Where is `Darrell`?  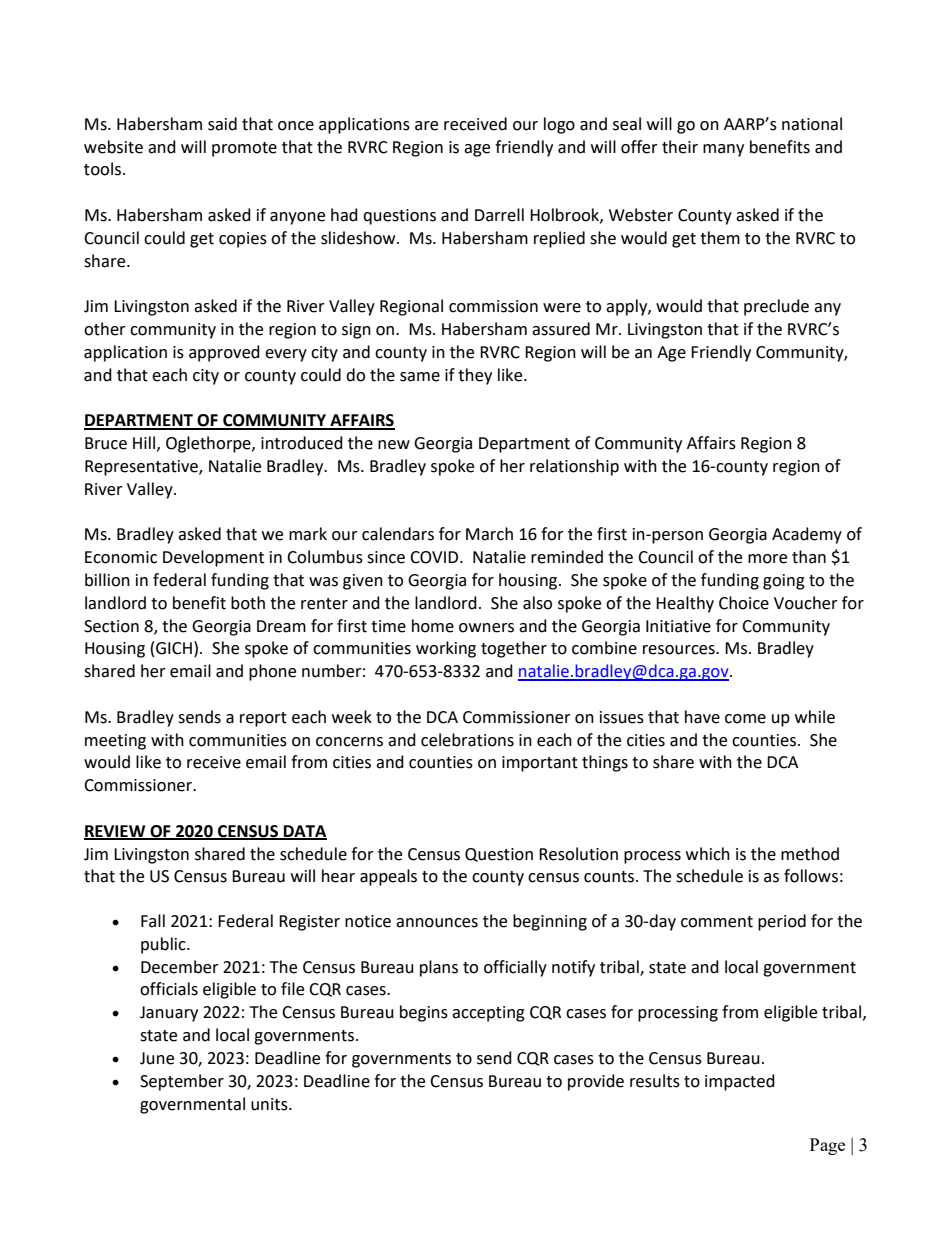
Darrell is located at coordinates (499, 215).
